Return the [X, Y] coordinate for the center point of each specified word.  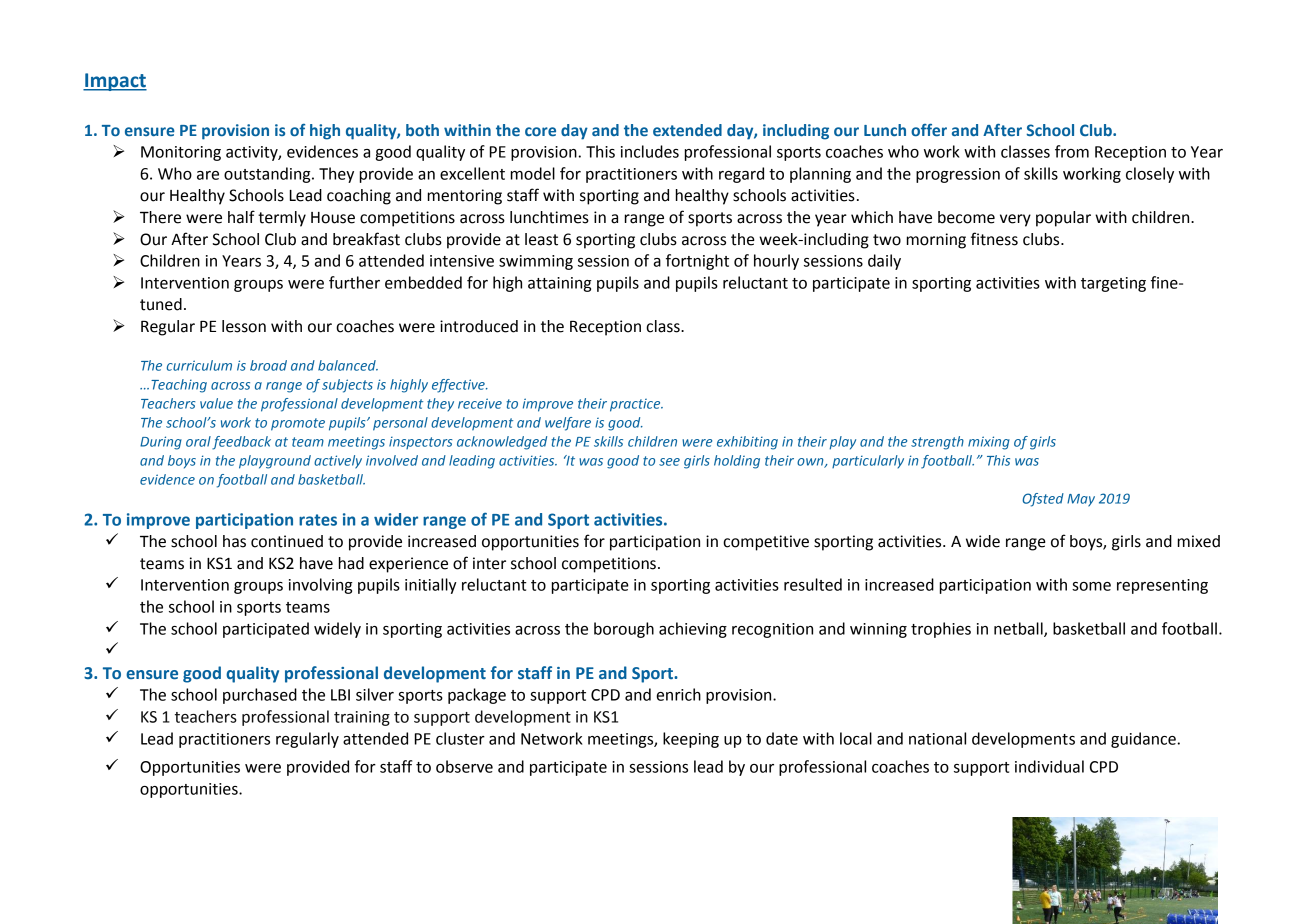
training [362, 718]
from [1072, 151]
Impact [115, 82]
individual [1049, 766]
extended [687, 130]
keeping [691, 740]
